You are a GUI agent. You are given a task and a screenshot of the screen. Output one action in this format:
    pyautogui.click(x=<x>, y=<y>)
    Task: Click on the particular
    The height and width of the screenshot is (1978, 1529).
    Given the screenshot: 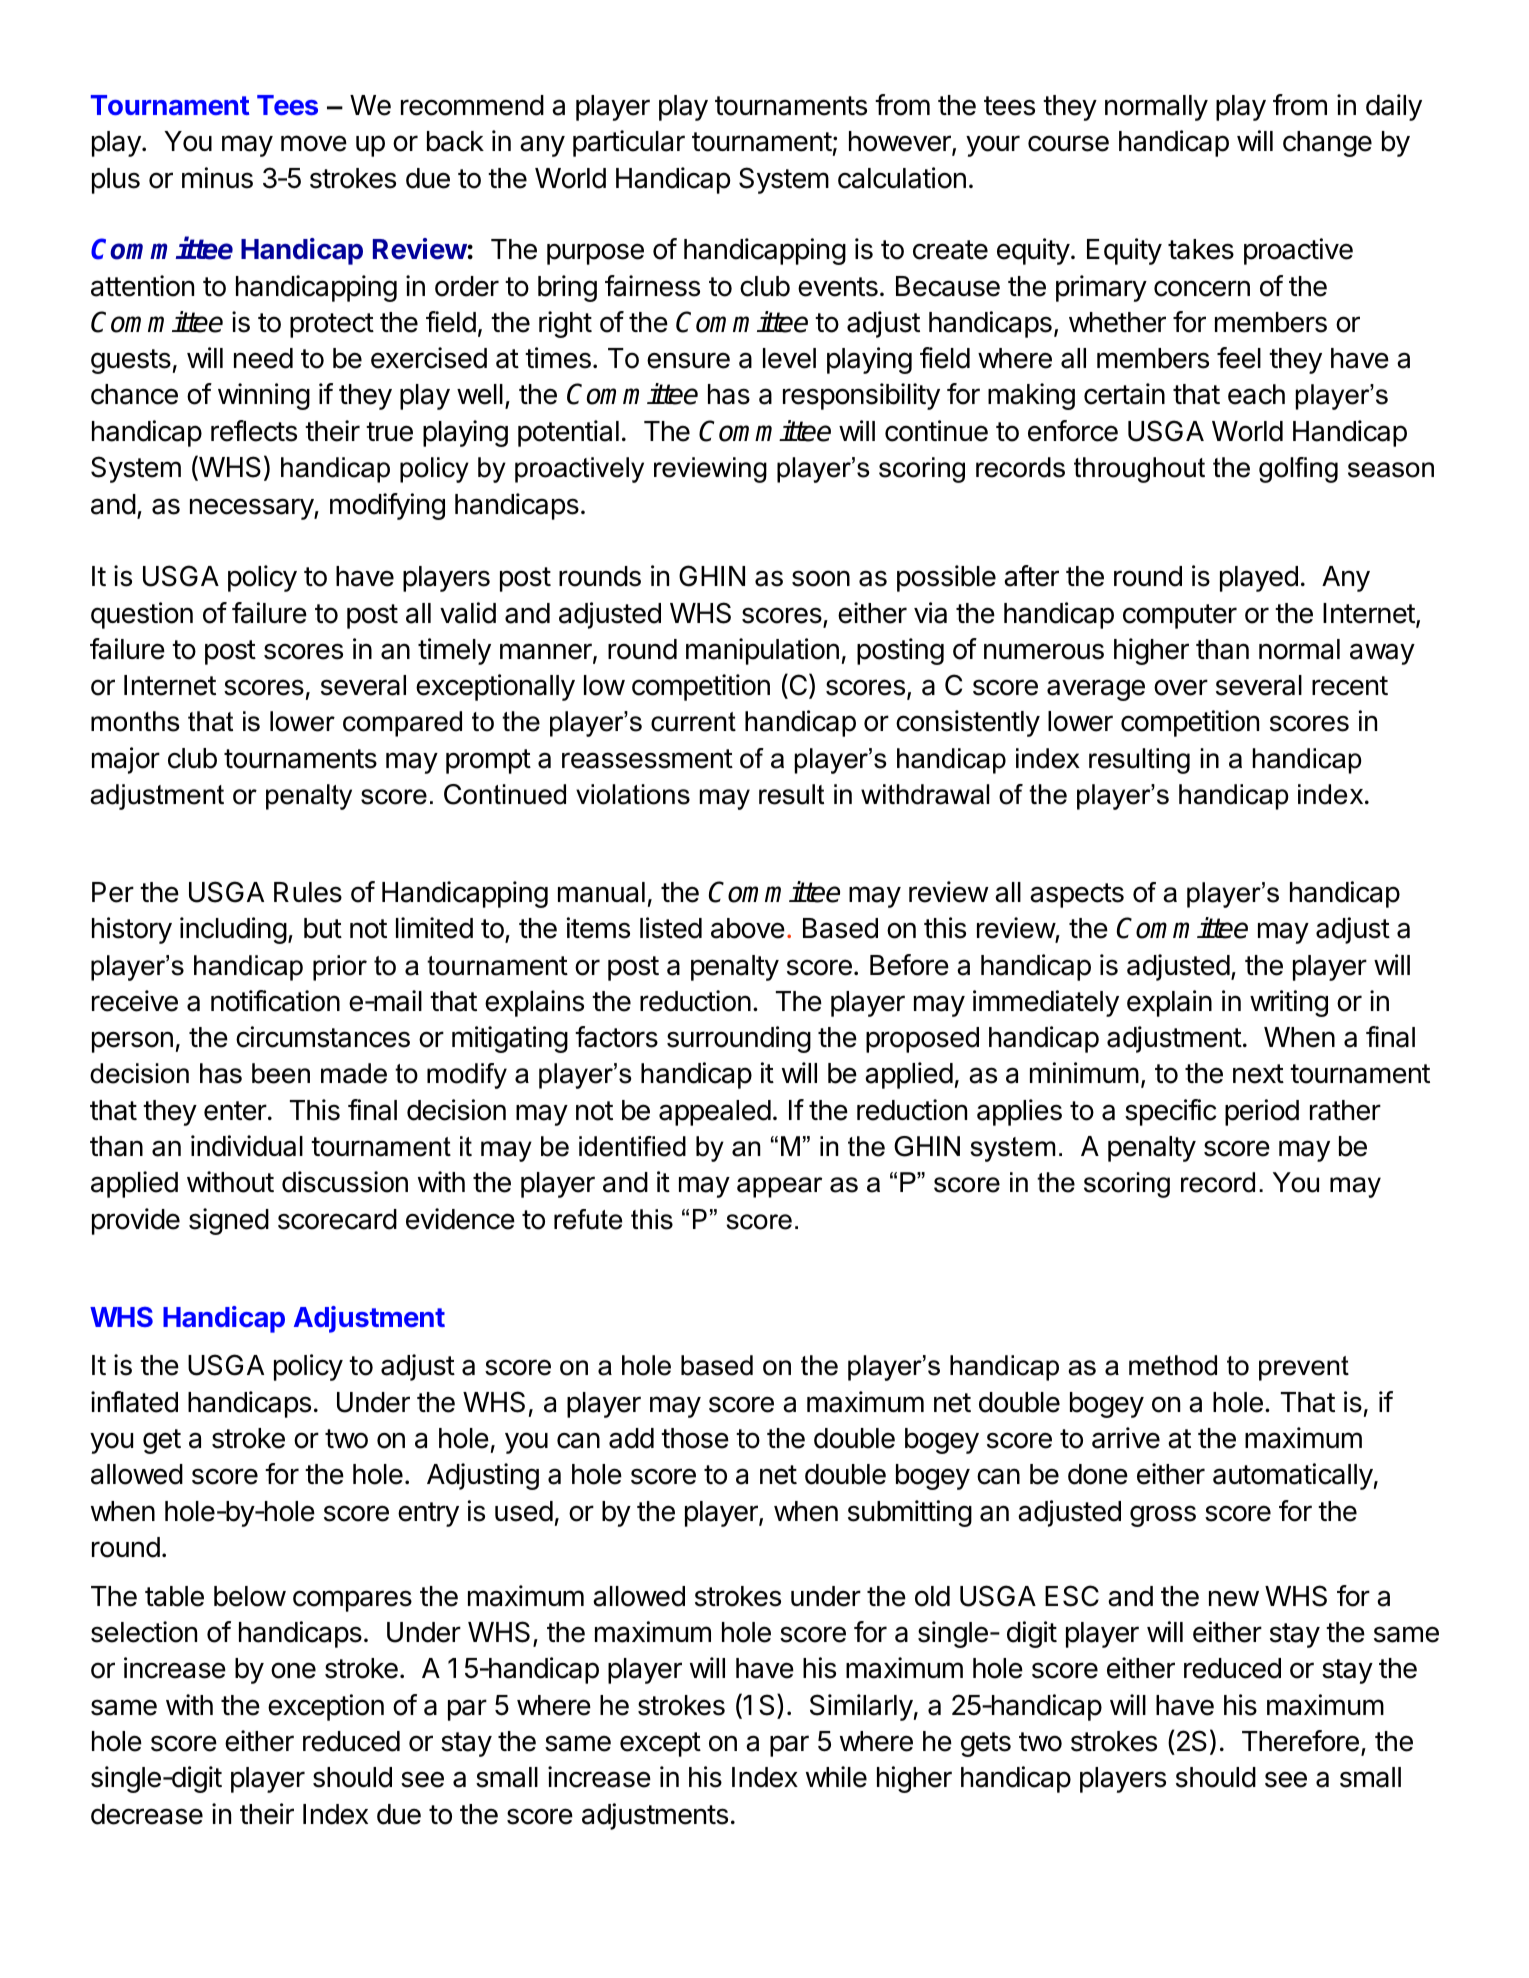 What is the action you would take?
    pyautogui.click(x=629, y=143)
